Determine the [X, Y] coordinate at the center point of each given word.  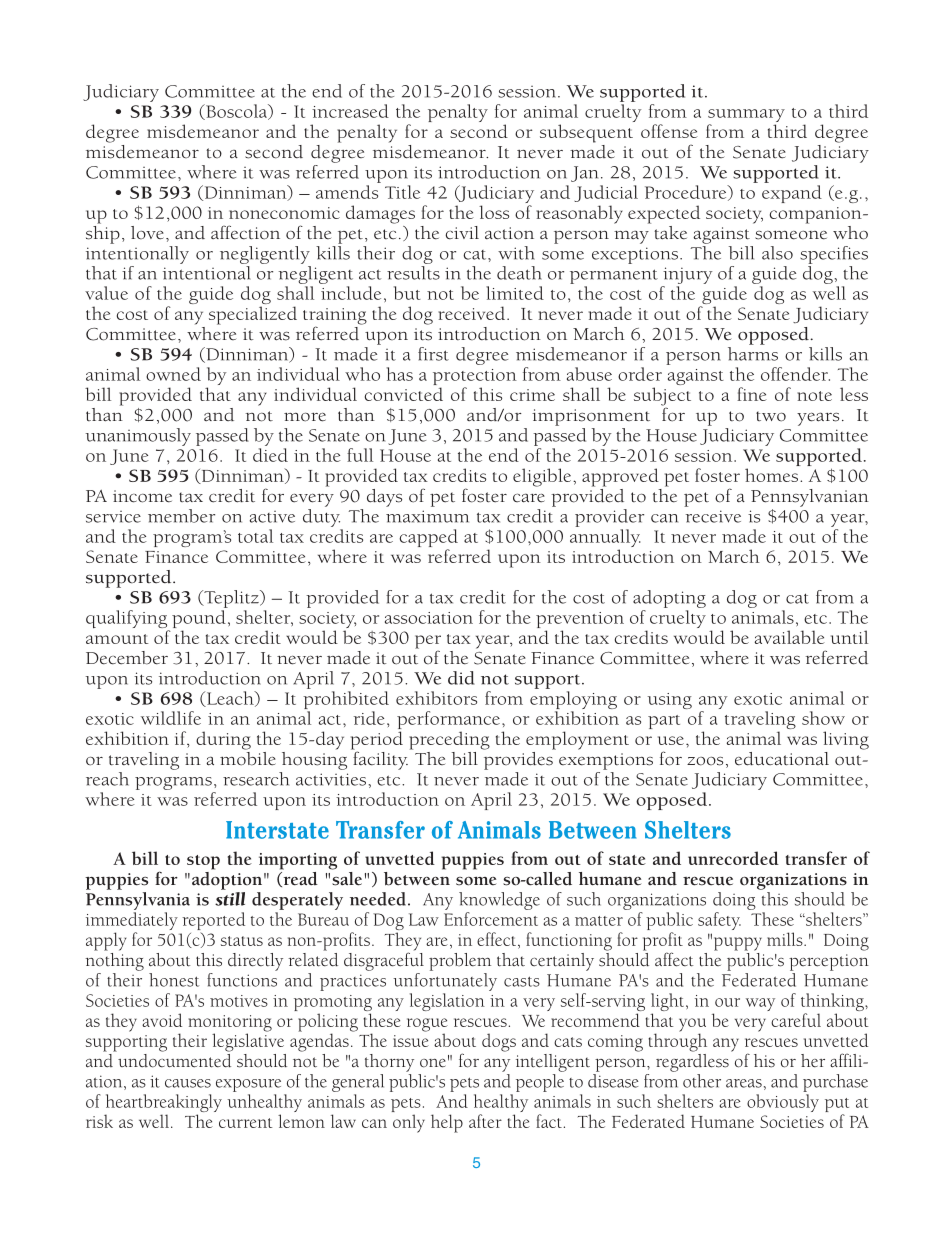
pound [199, 619]
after [485, 1121]
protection [475, 378]
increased [350, 111]
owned [173, 374]
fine [752, 394]
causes [188, 1083]
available [789, 637]
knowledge [499, 901]
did [461, 678]
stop [203, 862]
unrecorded [733, 858]
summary [746, 117]
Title [402, 192]
